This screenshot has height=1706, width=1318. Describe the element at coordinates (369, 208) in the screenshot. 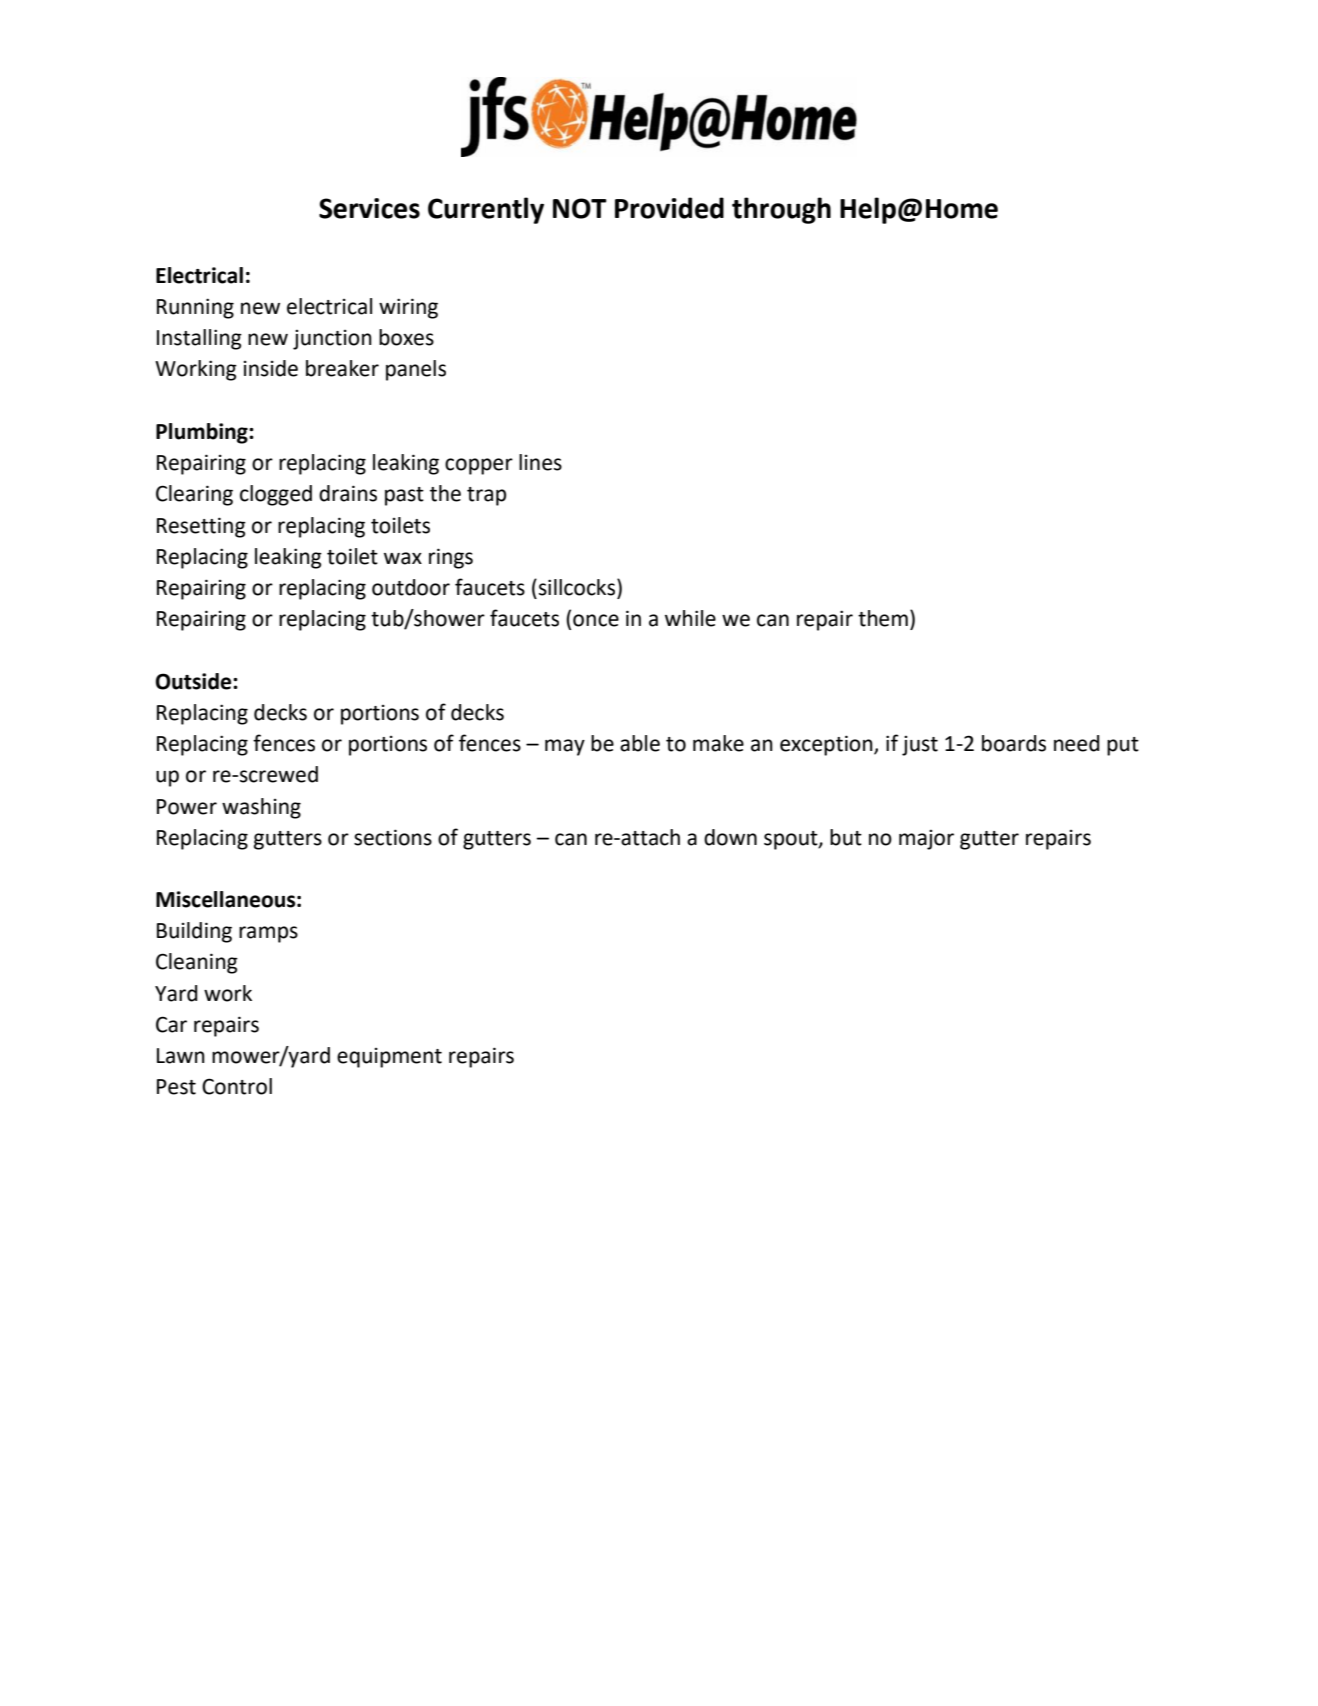

I see `Services` at that location.
